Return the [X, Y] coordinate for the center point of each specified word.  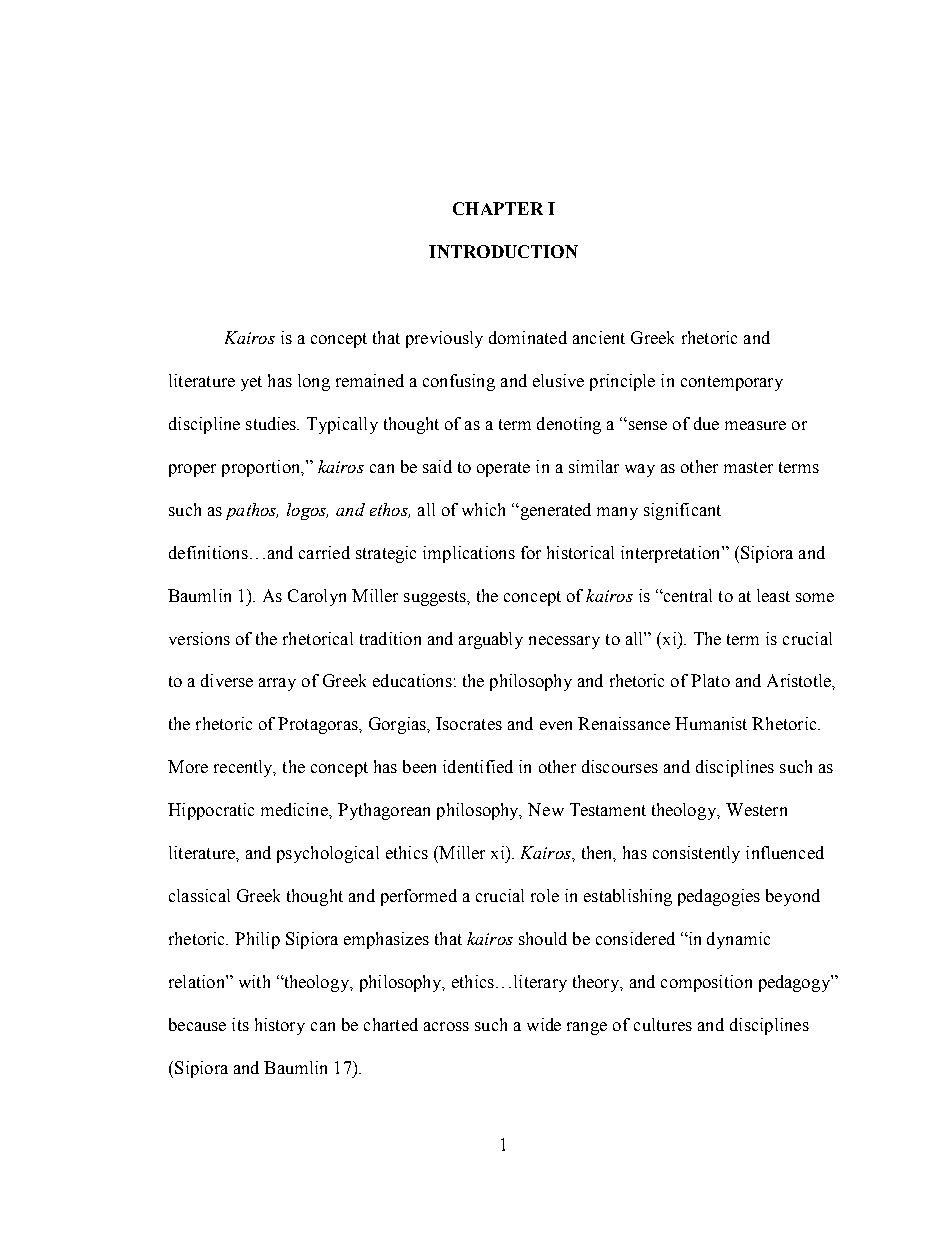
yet [251, 383]
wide [544, 1024]
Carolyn [317, 597]
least [773, 595]
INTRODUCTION [503, 251]
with [254, 981]
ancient [599, 337]
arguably [491, 640]
